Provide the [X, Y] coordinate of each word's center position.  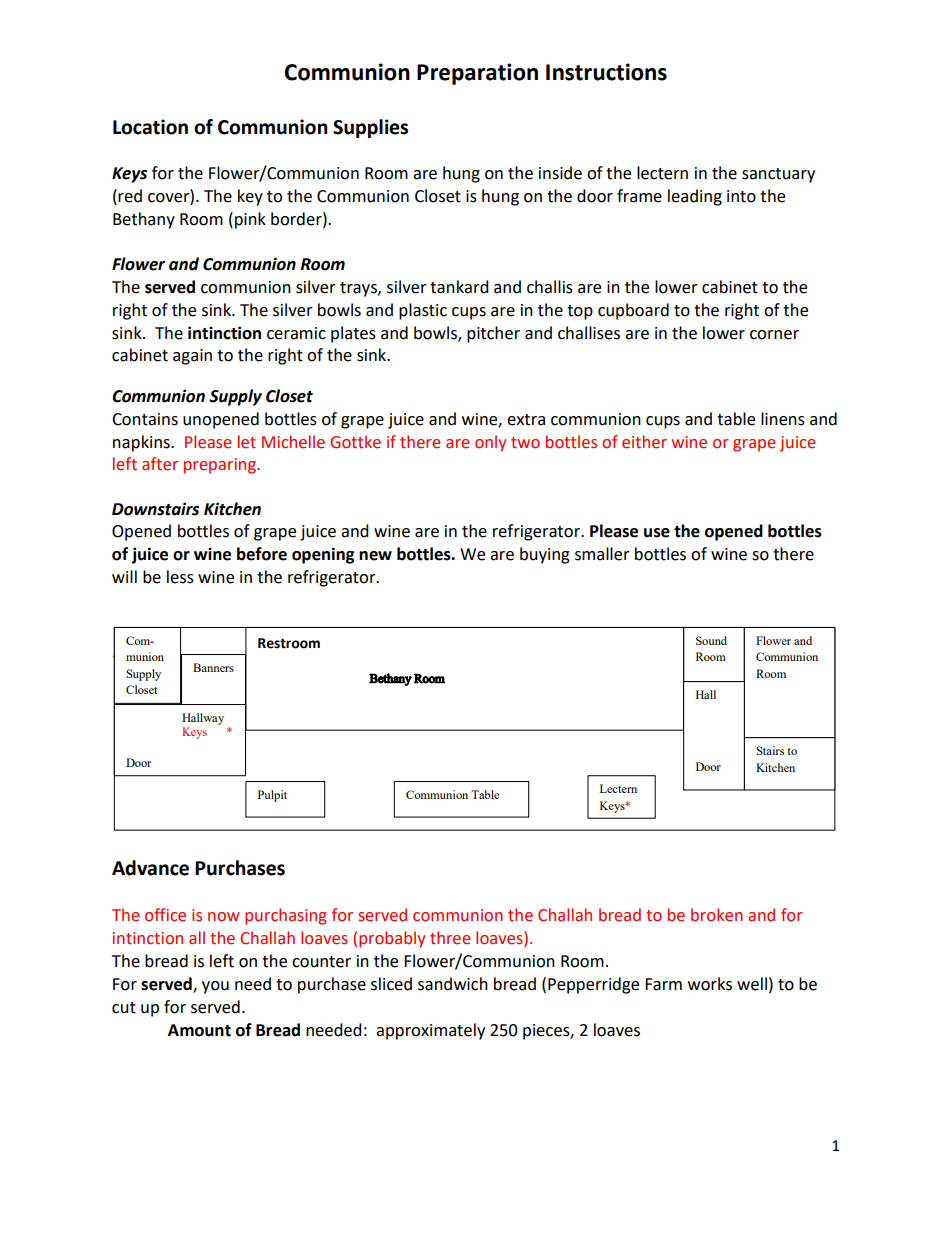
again [192, 357]
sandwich [453, 984]
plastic [423, 311]
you [215, 987]
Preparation [477, 74]
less [180, 577]
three [450, 938]
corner [774, 335]
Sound [711, 640]
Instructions [606, 72]
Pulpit [272, 796]
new [375, 556]
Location [150, 127]
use [657, 533]
